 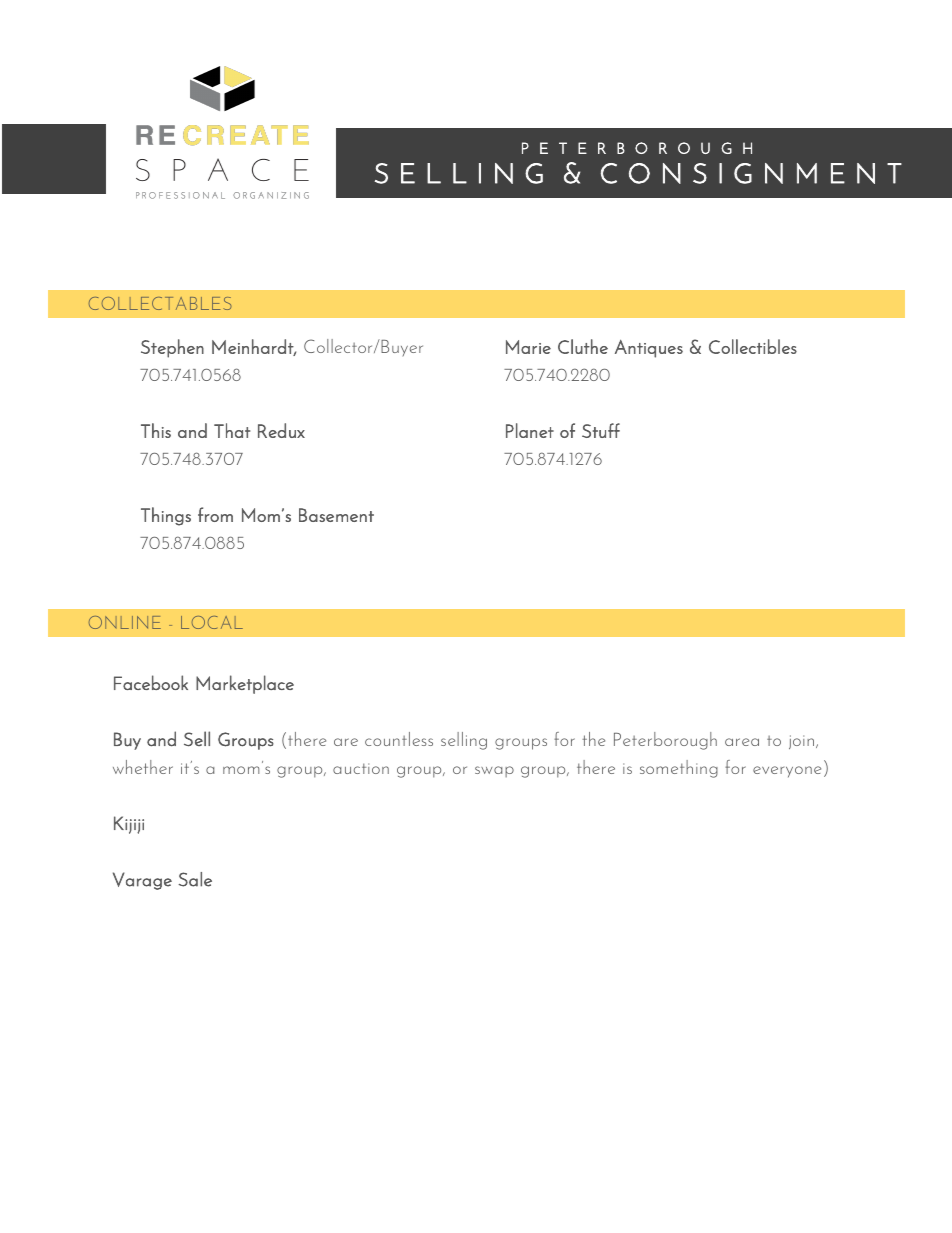 What do you see at coordinates (143, 767) in the document?
I see `whether` at bounding box center [143, 767].
